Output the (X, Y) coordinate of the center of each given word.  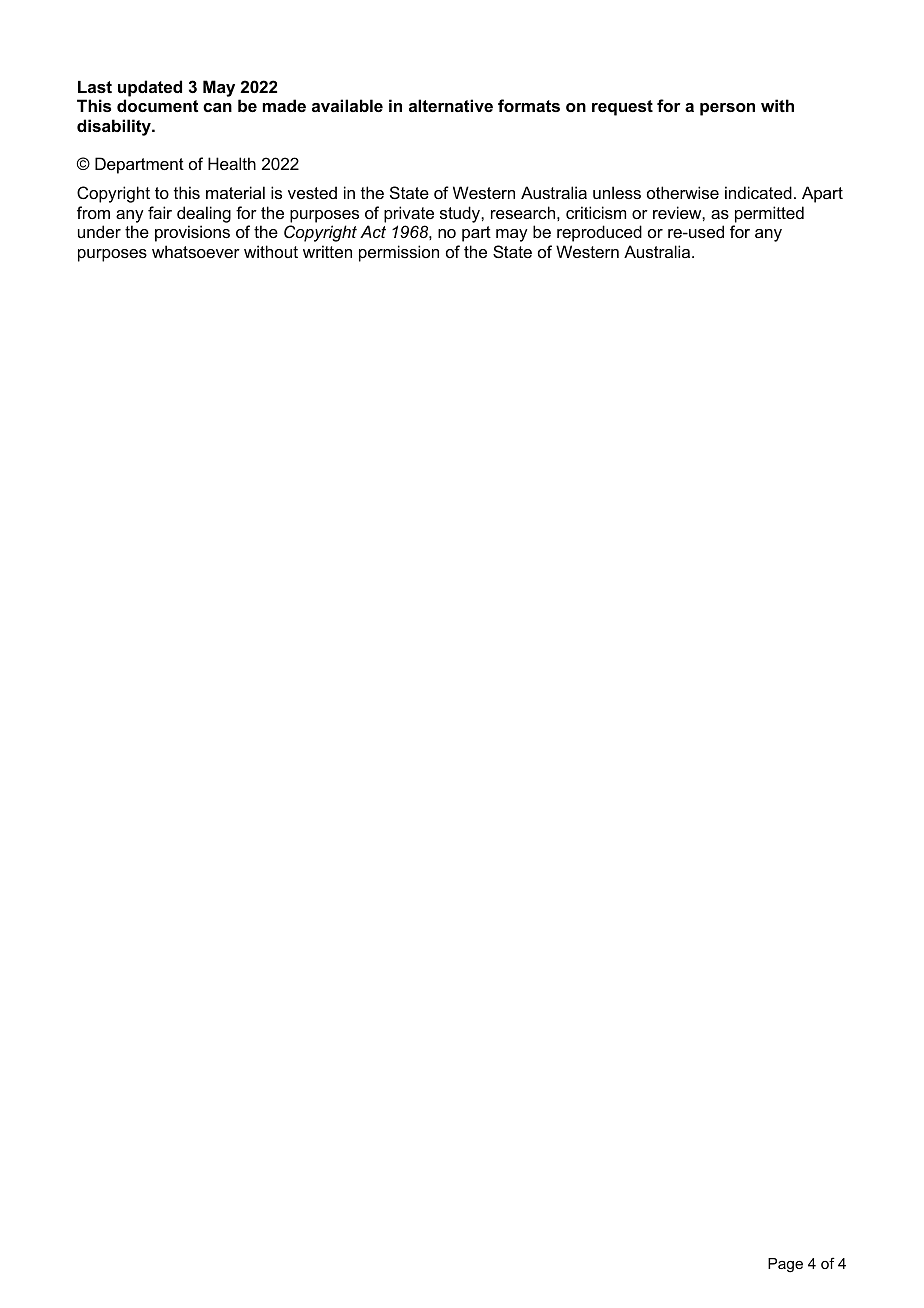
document (157, 105)
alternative (451, 105)
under (99, 231)
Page (785, 1265)
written (327, 251)
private (409, 214)
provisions (192, 233)
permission (399, 253)
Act (373, 231)
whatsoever (196, 251)
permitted (769, 214)
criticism (596, 212)
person (727, 109)
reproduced (599, 233)
